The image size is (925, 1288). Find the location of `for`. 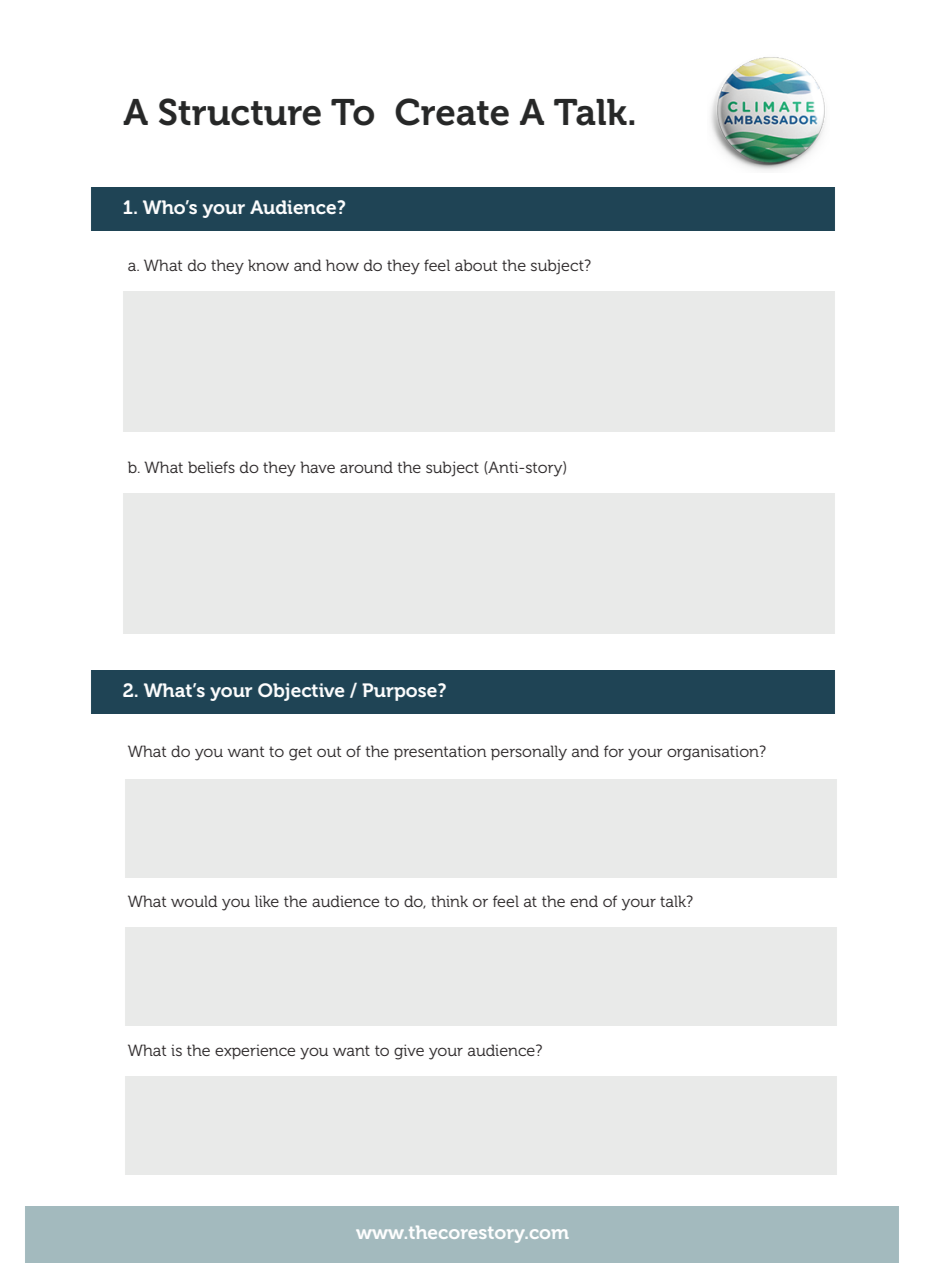

for is located at coordinates (614, 751).
